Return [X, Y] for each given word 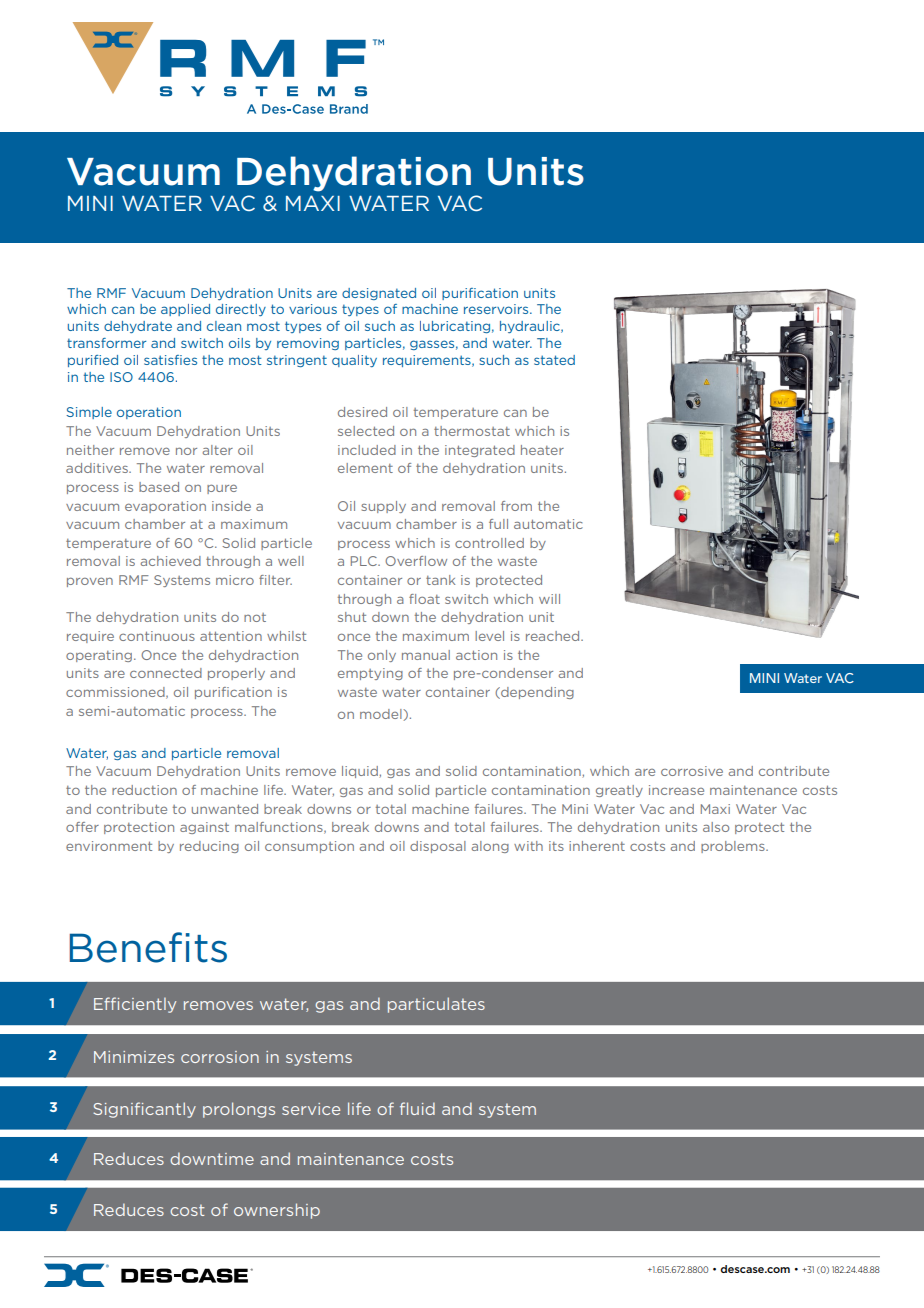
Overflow [416, 561]
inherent [597, 846]
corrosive [692, 771]
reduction [144, 790]
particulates [436, 1005]
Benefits [148, 947]
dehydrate [138, 327]
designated [379, 294]
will [549, 599]
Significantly [144, 1110]
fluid [417, 1108]
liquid [361, 772]
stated [554, 360]
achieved [171, 561]
